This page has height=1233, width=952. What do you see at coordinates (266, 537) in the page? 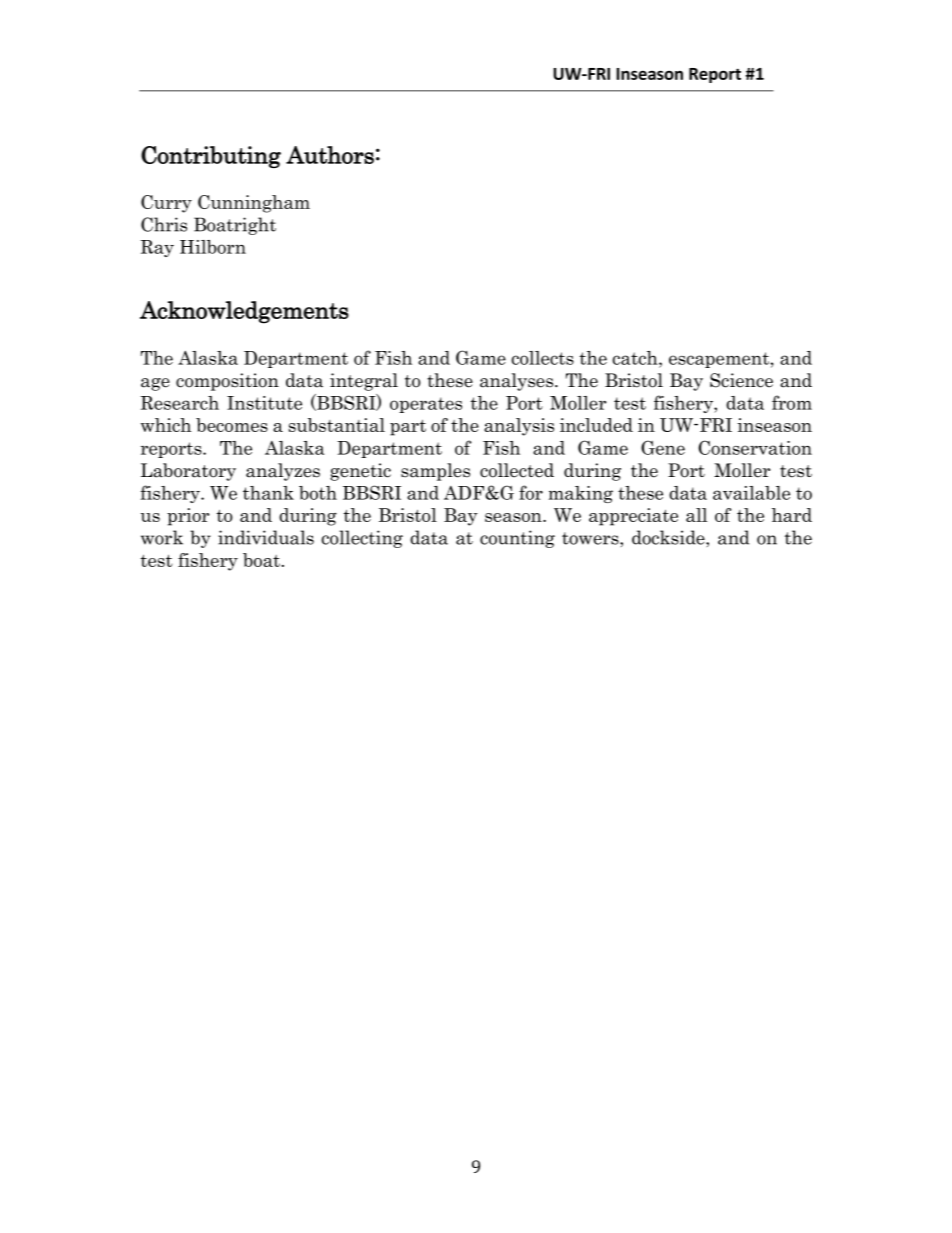
I see `individuals` at bounding box center [266, 537].
